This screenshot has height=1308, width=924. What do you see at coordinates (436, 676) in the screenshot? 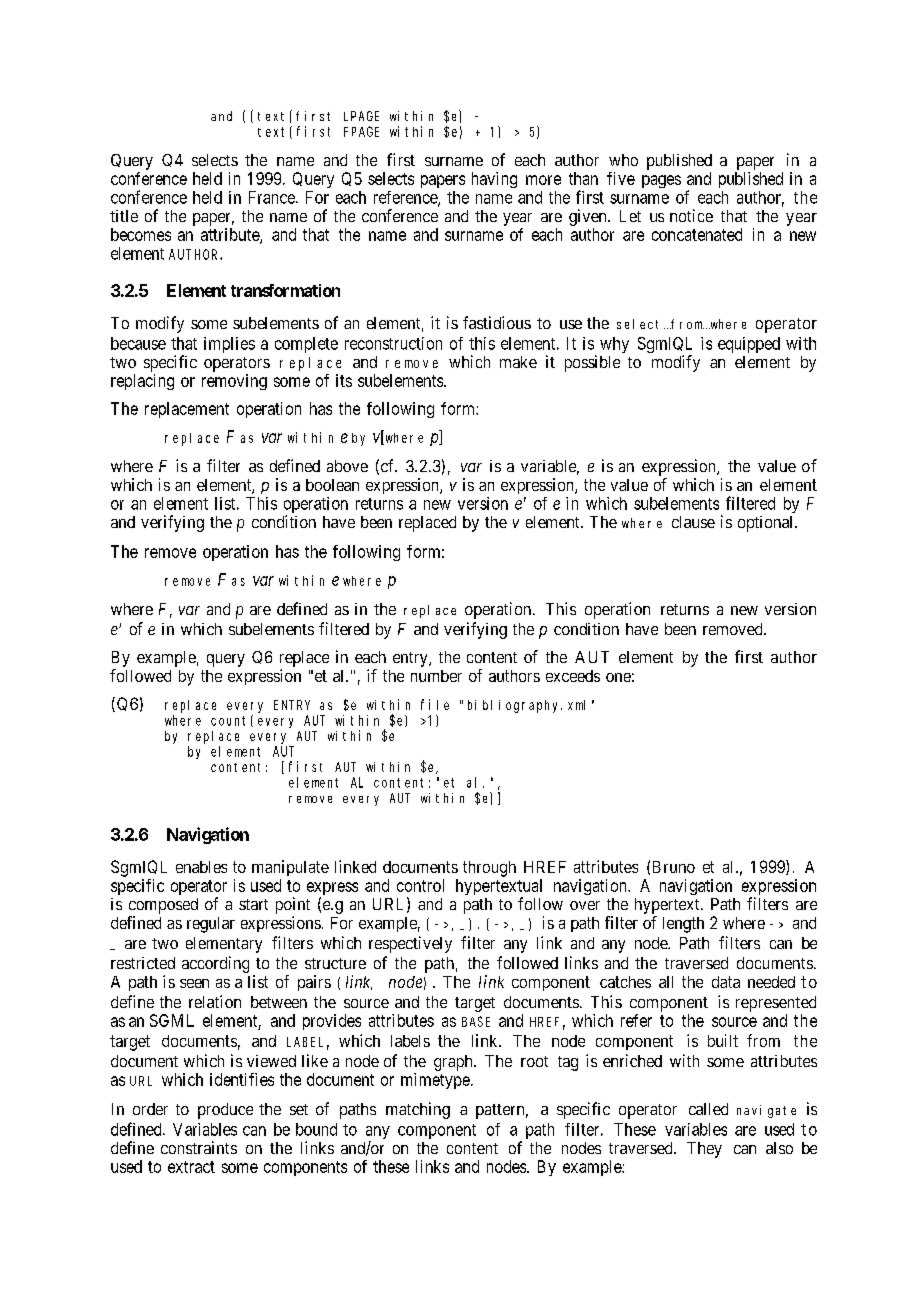
I see `number` at bounding box center [436, 676].
